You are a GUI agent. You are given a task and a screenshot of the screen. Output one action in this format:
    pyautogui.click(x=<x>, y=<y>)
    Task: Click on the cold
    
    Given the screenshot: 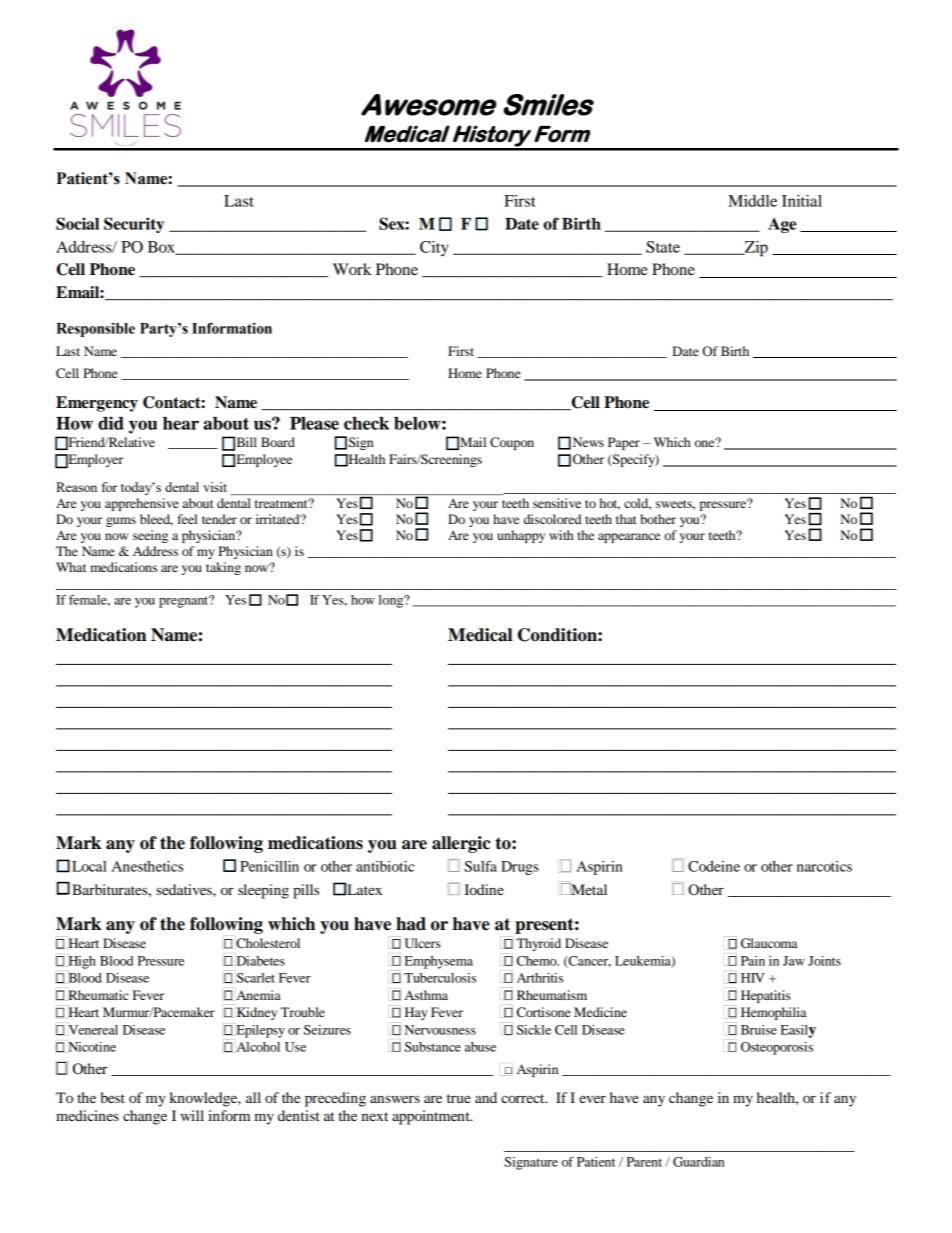 What is the action you would take?
    pyautogui.click(x=637, y=504)
